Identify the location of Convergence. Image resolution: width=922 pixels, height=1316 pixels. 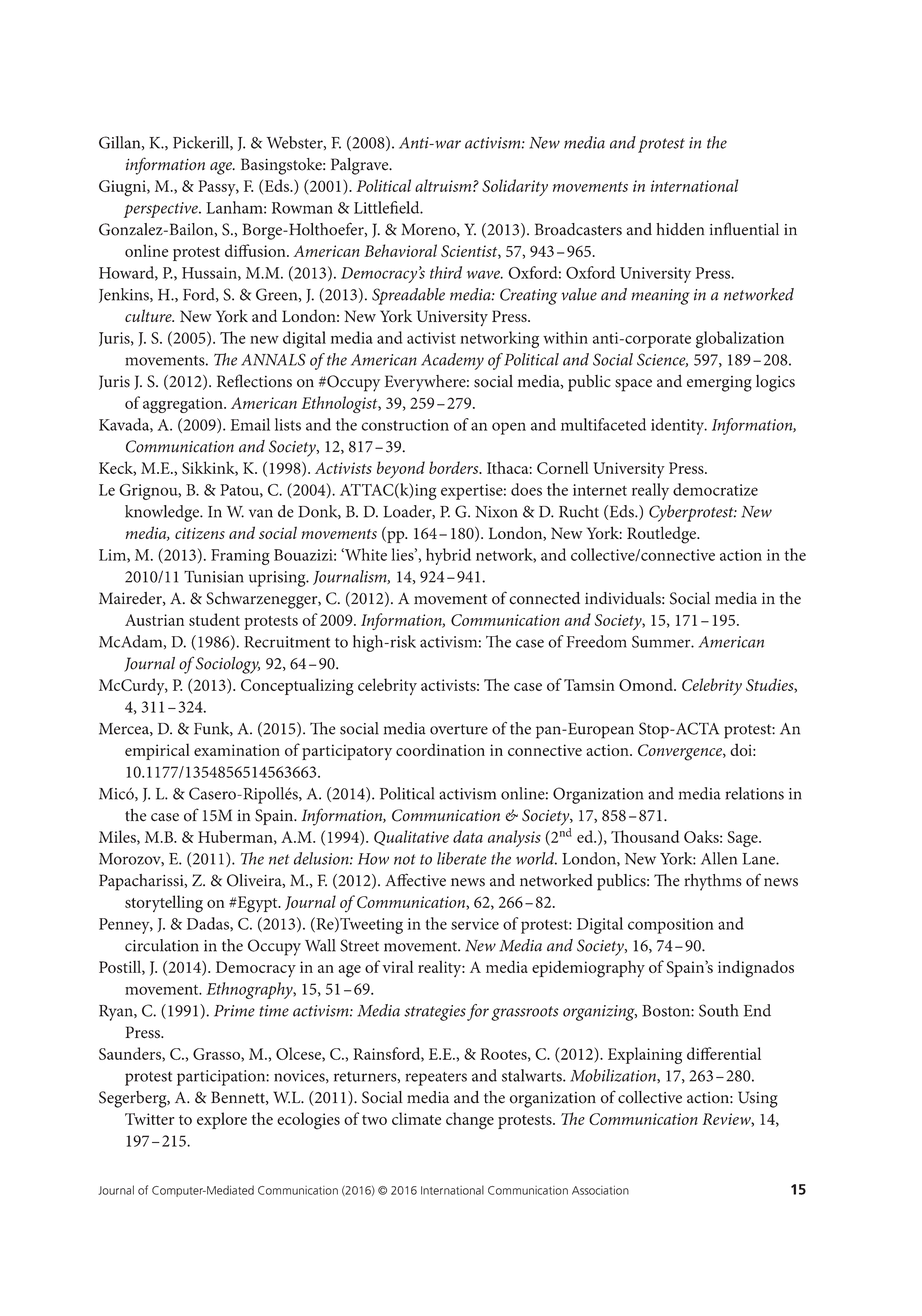
(681, 752).
